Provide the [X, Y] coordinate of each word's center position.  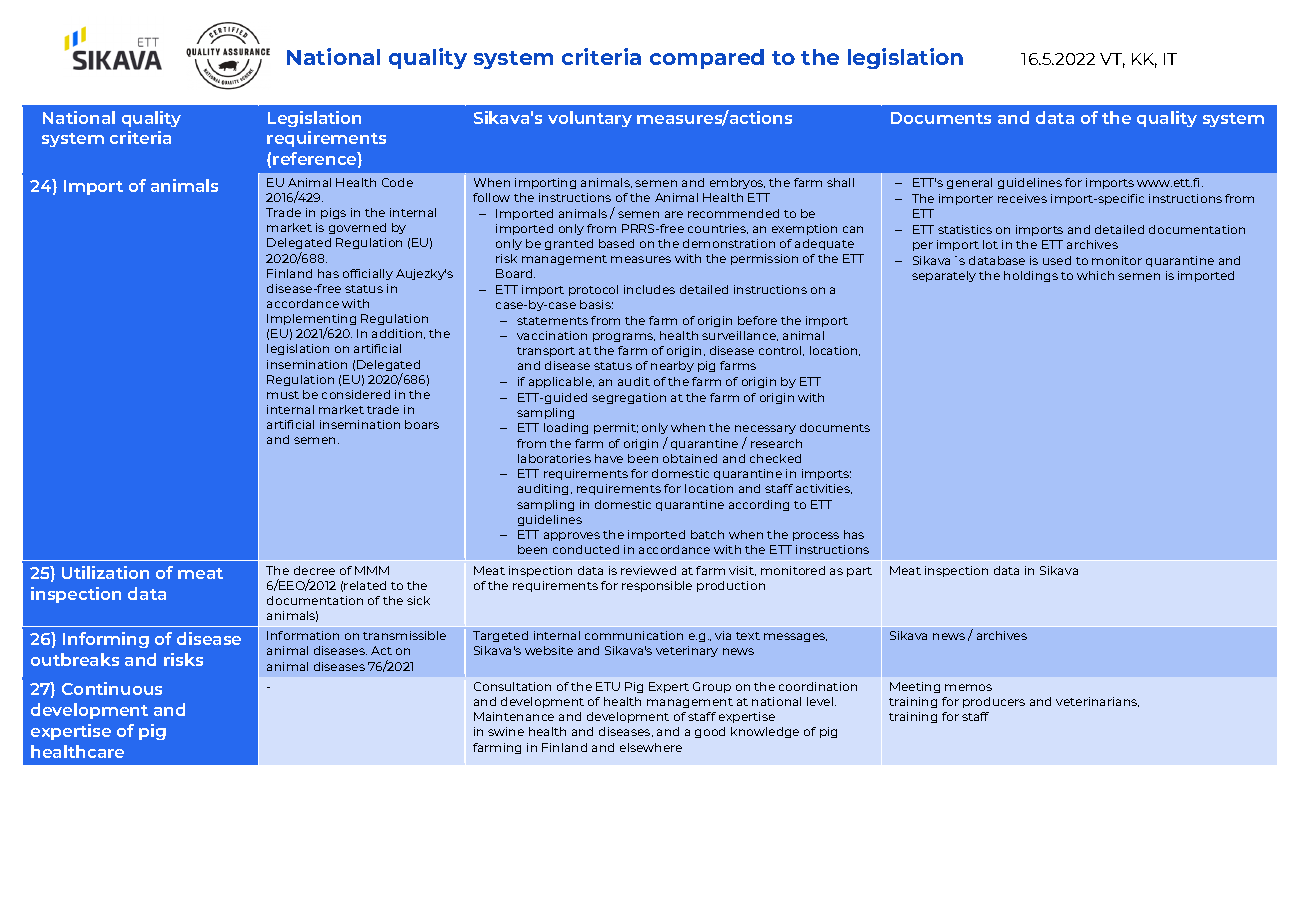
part [859, 572]
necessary [765, 431]
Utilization [105, 572]
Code [397, 182]
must [283, 395]
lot [990, 244]
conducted [586, 549]
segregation [629, 398]
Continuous [112, 688]
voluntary [590, 119]
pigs [333, 213]
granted [569, 244]
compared [707, 59]
